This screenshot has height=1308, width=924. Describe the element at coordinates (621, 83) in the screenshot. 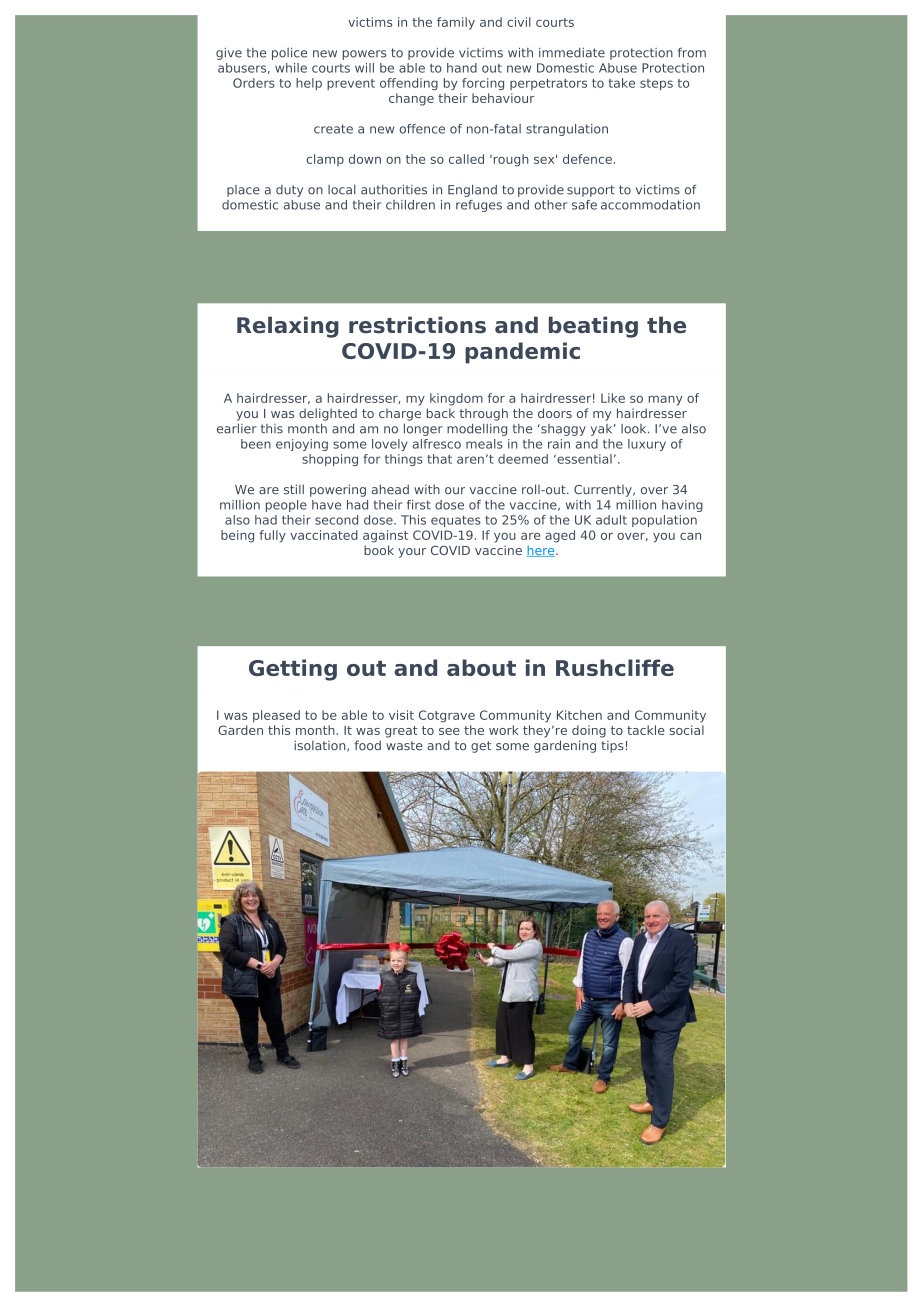

I see `take` at that location.
